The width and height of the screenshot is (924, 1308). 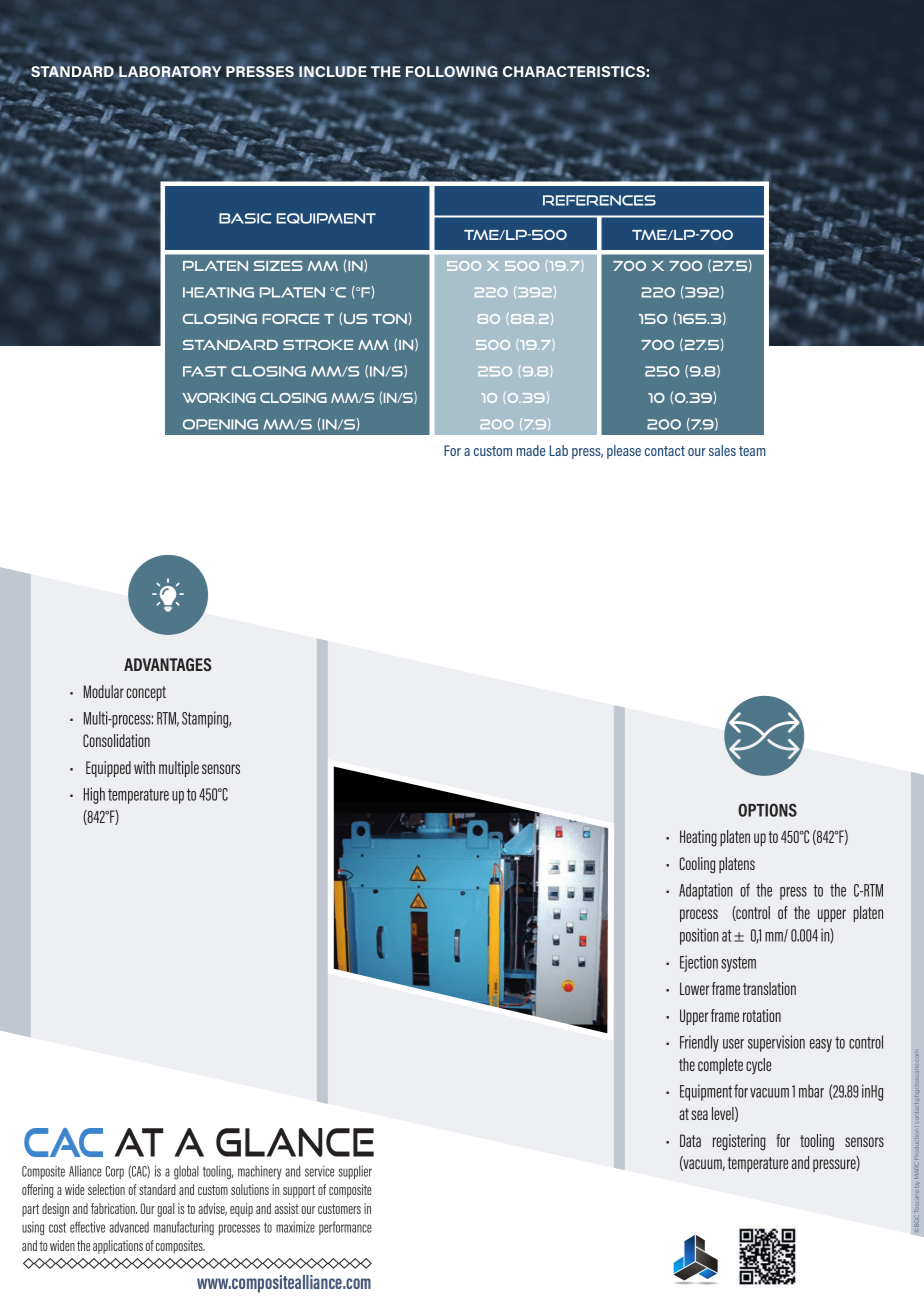 What do you see at coordinates (599, 200) in the screenshot?
I see `REFERENCES` at bounding box center [599, 200].
